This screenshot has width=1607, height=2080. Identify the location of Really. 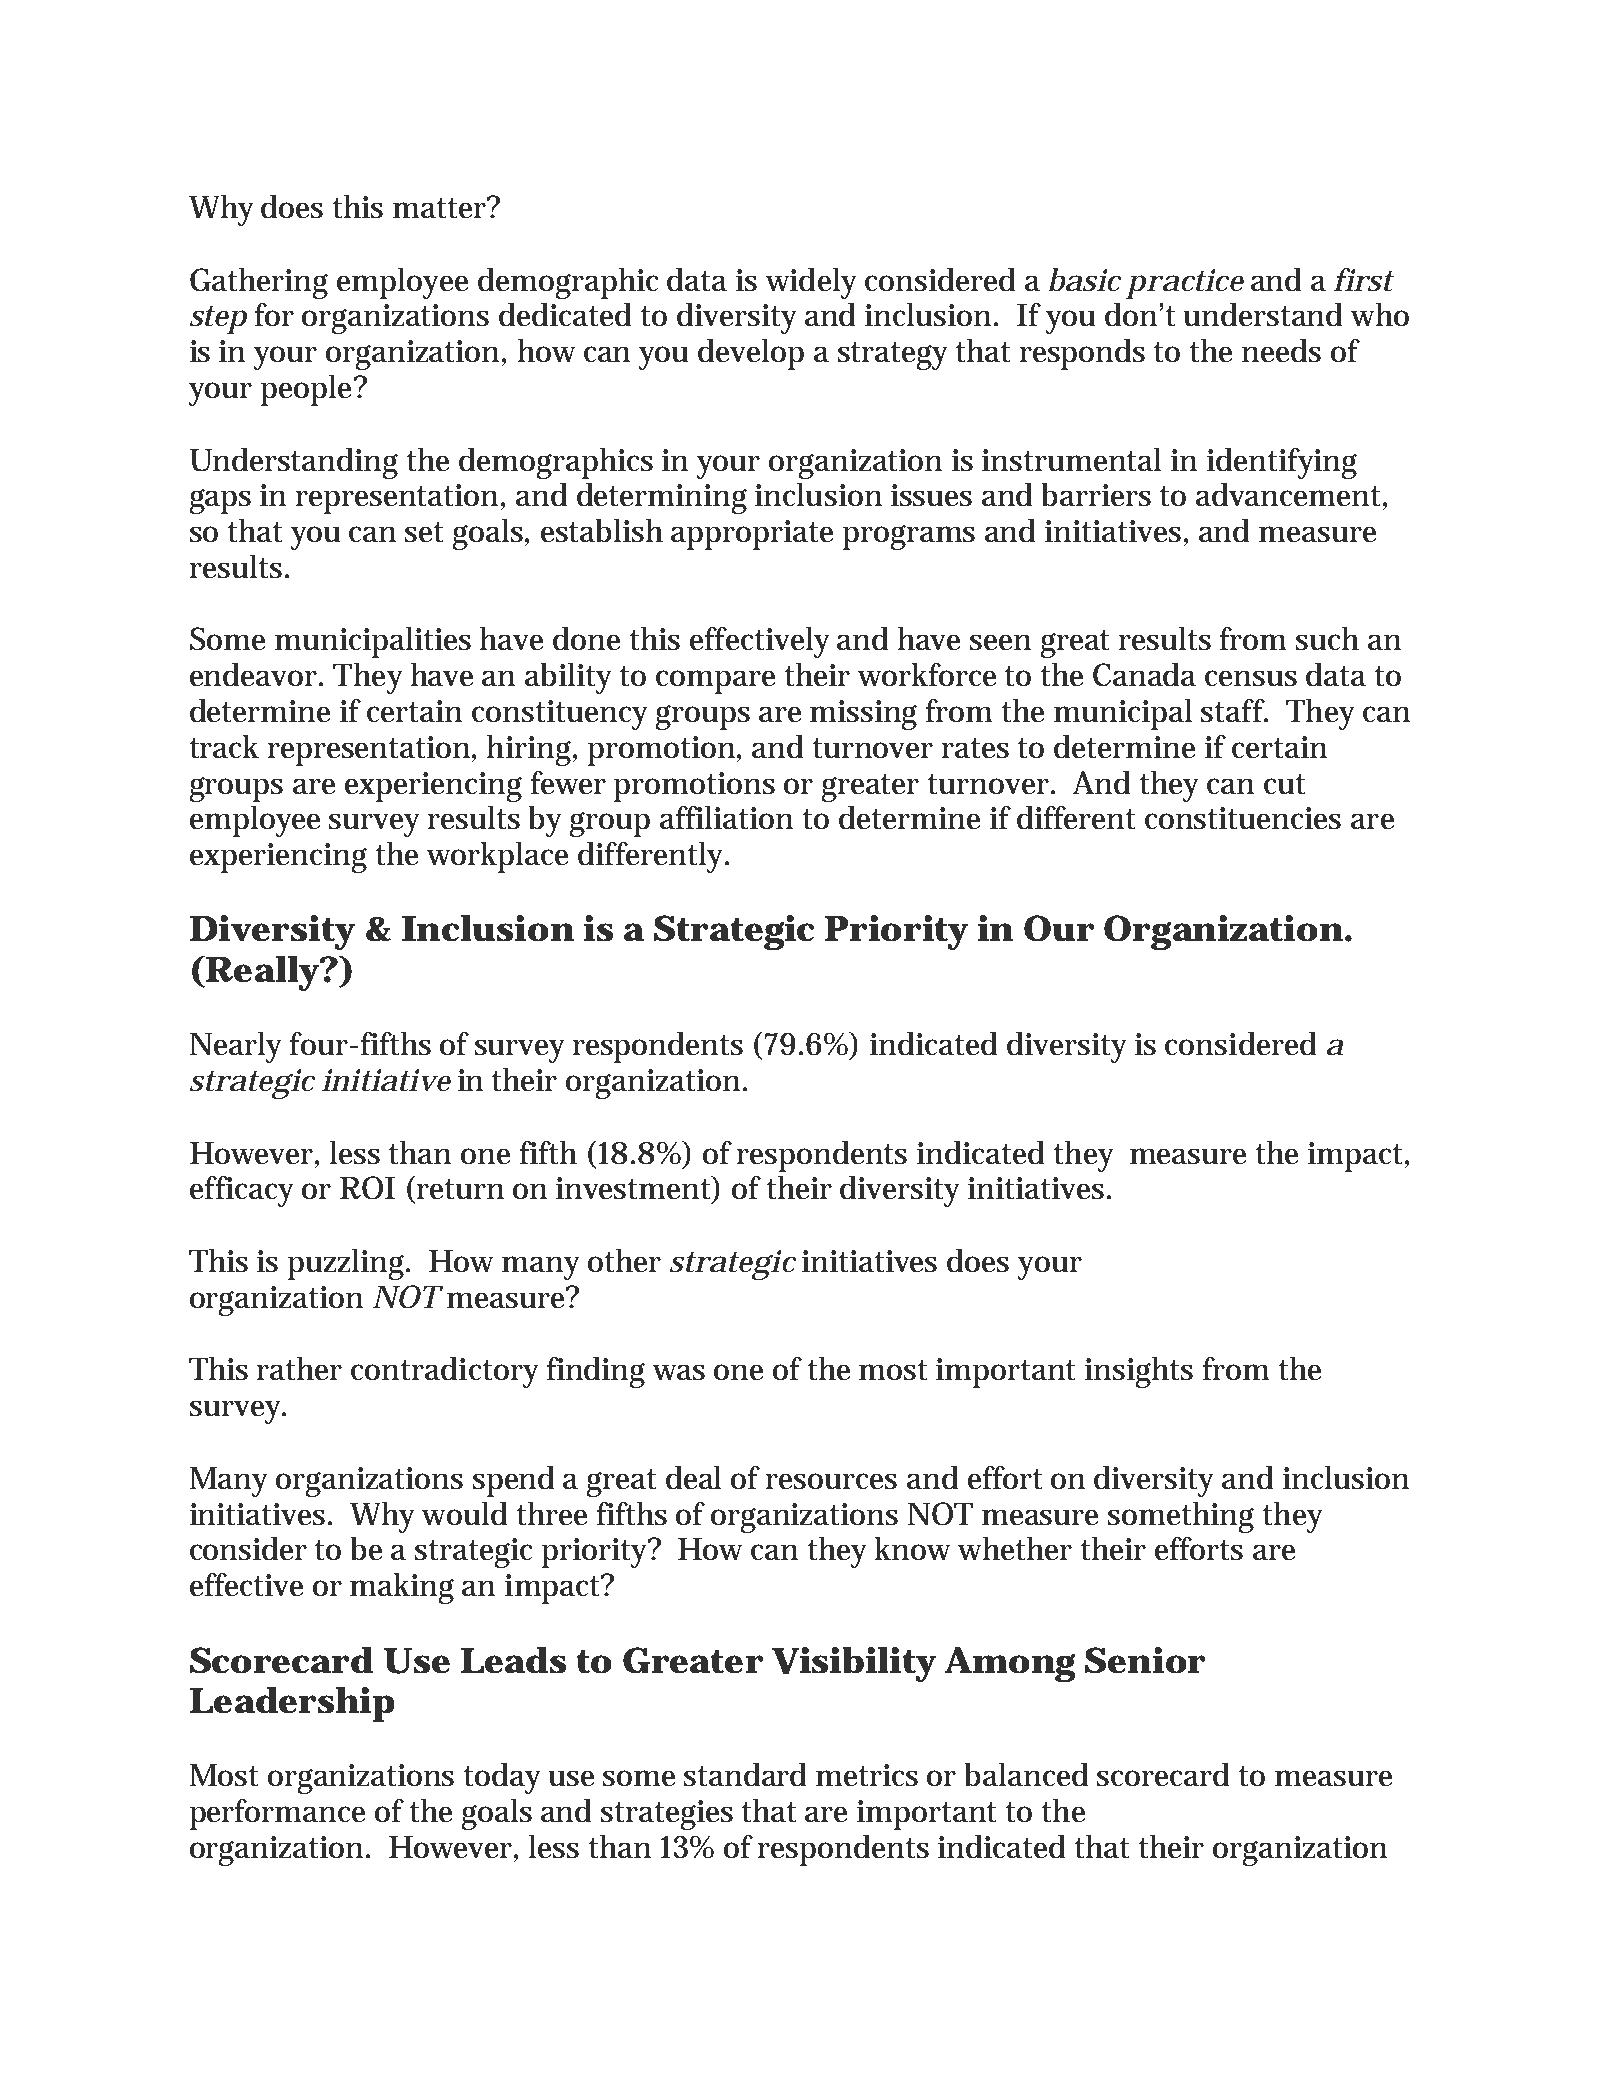
(259, 973).
